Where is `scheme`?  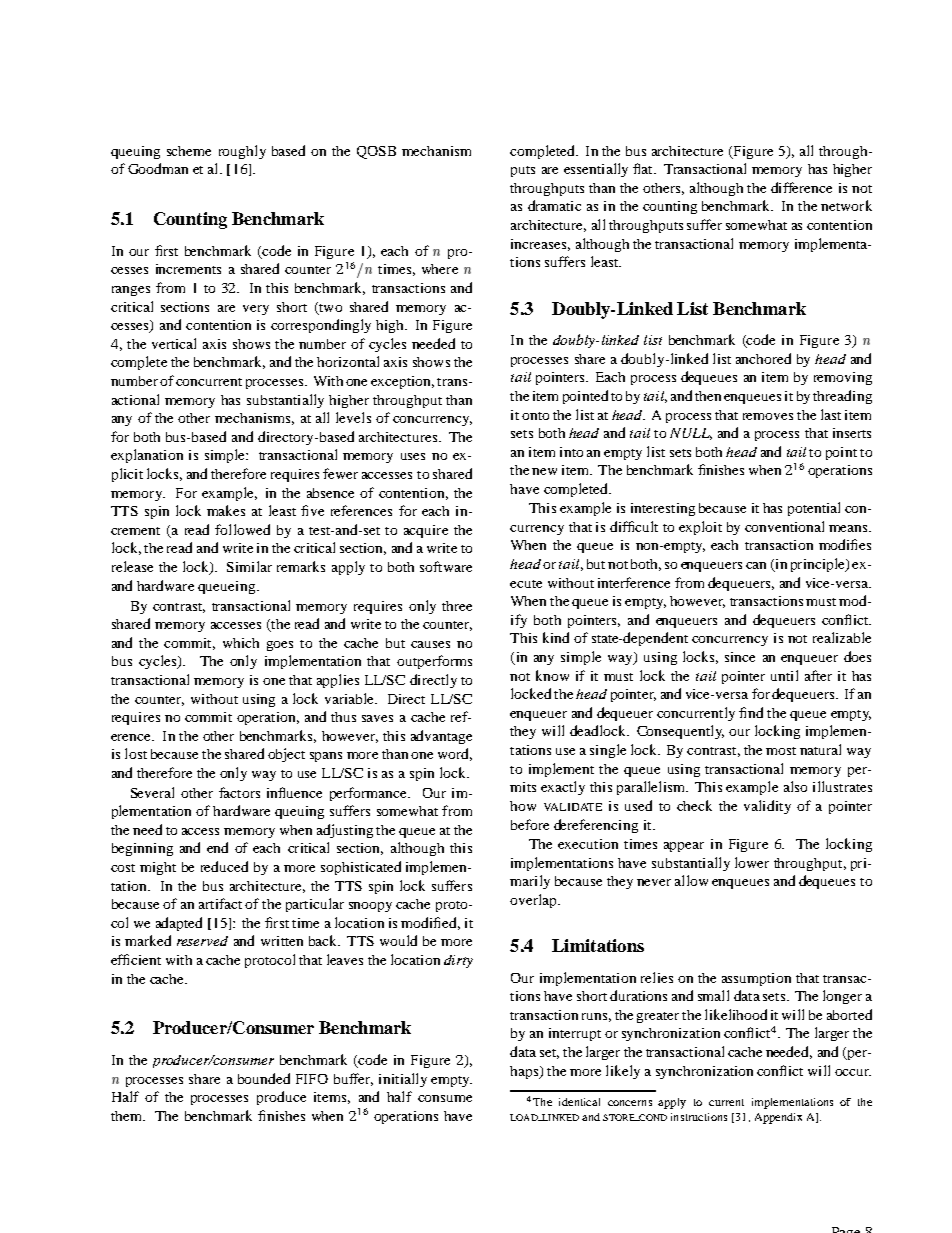 scheme is located at coordinates (189, 151).
